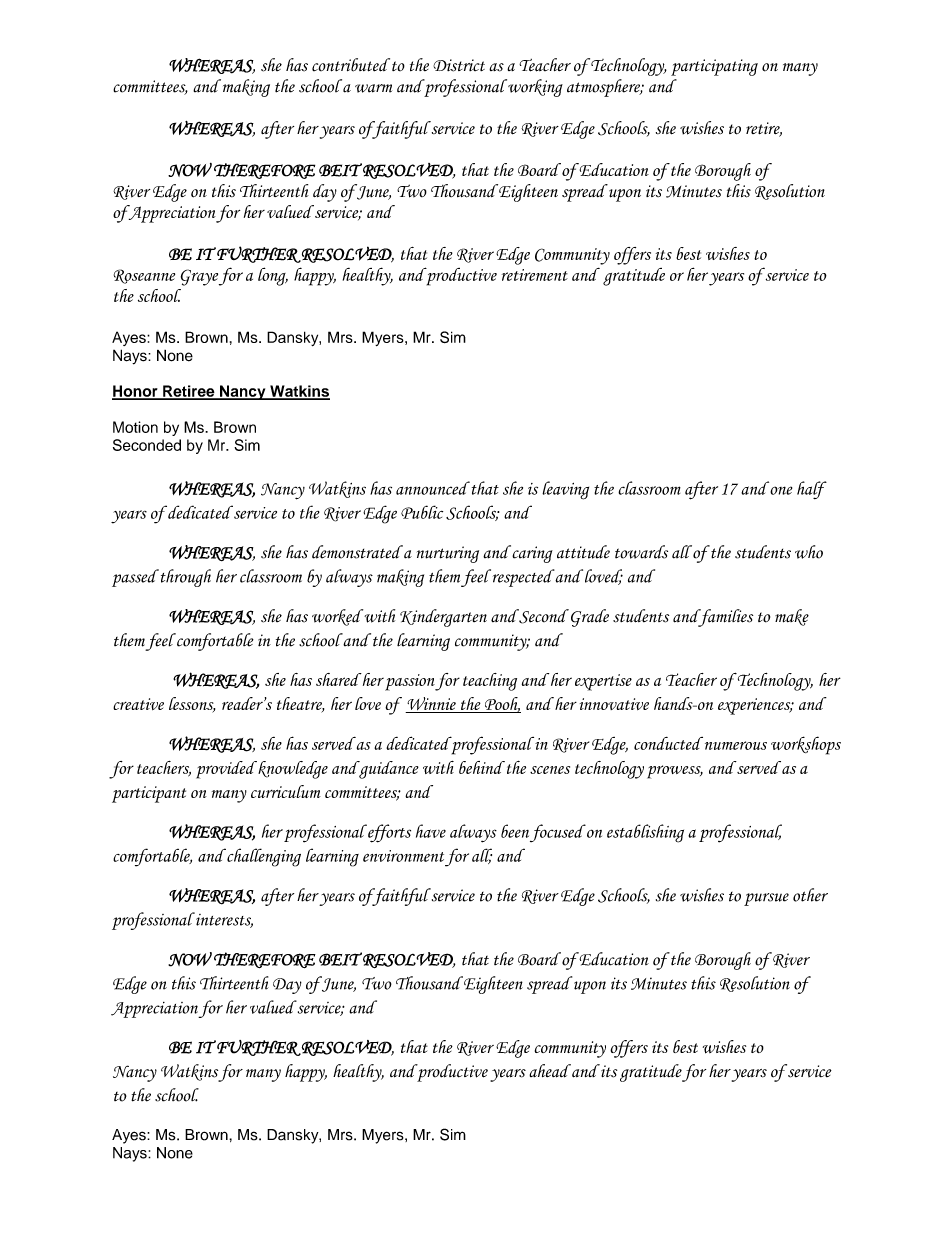  Describe the element at coordinates (443, 618) in the image. I see `Kindergarten` at that location.
